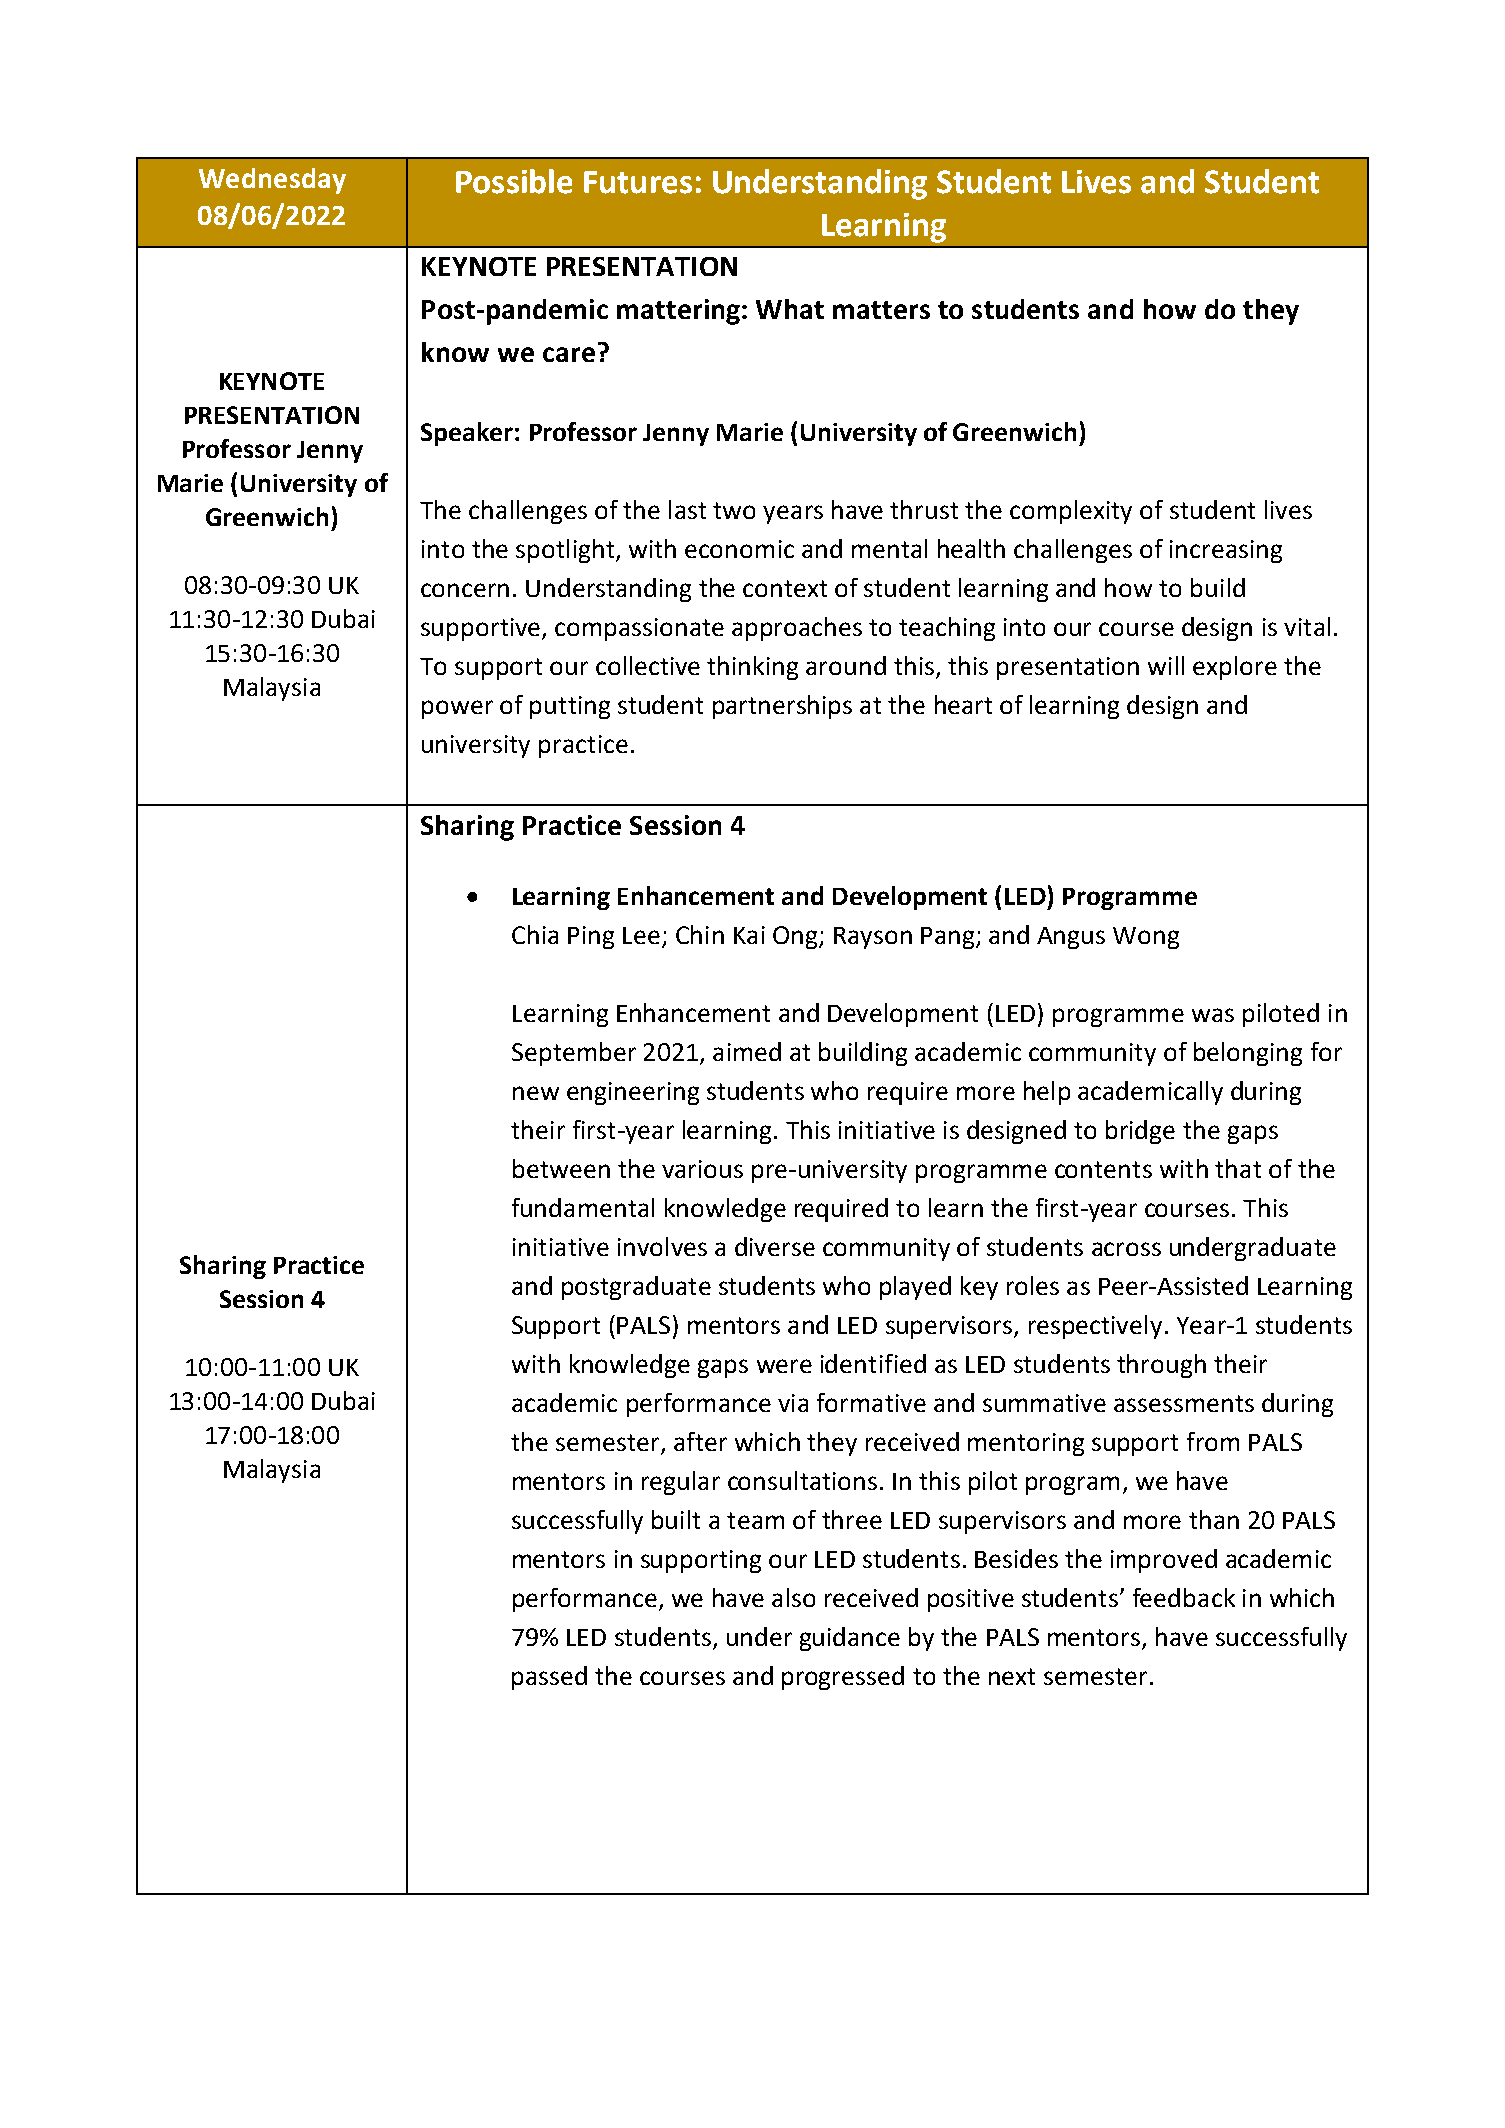 The image size is (1505, 2128). I want to click on Wong, so click(1146, 938).
